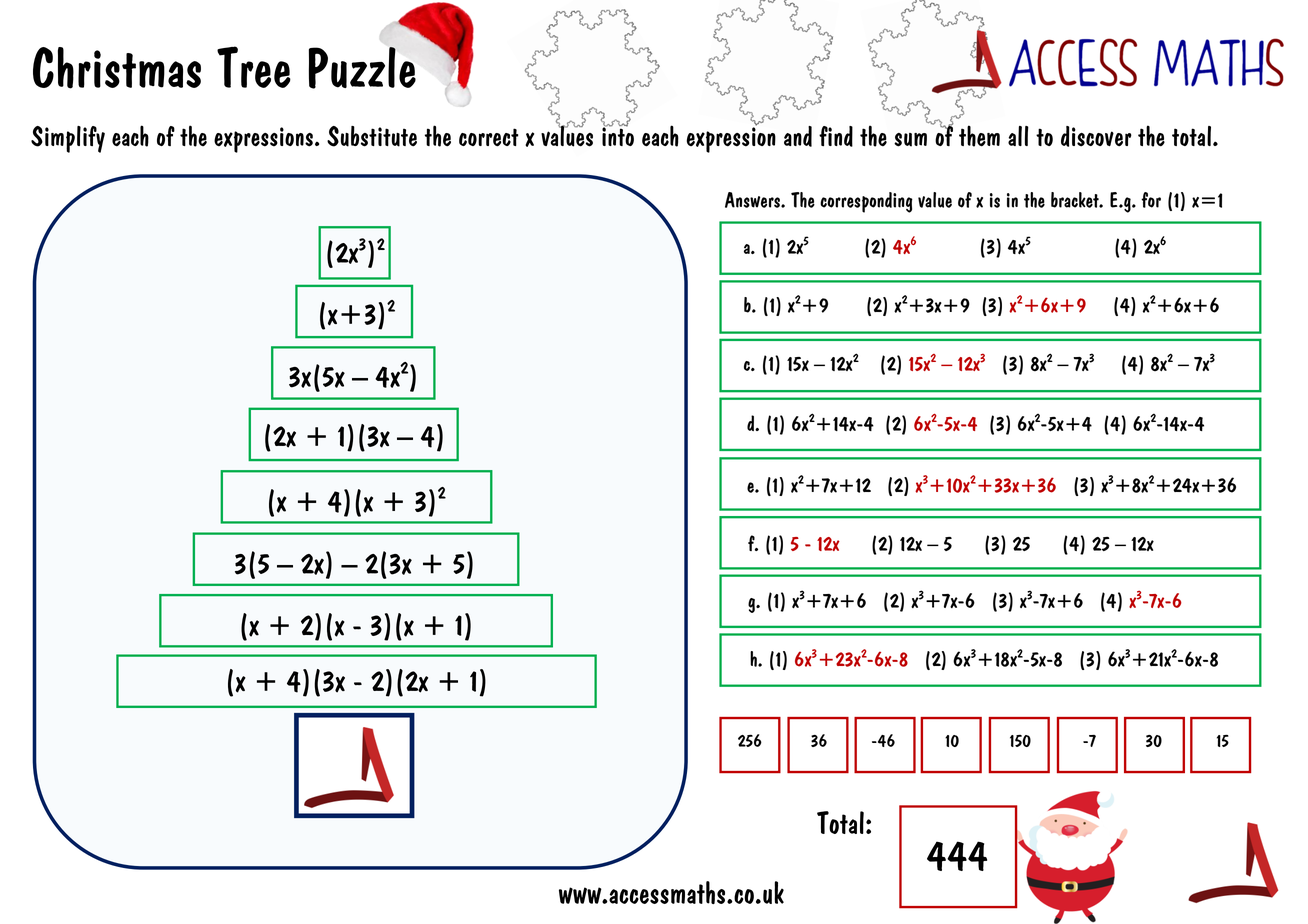 Image resolution: width=1308 pixels, height=924 pixels. Describe the element at coordinates (618, 135) in the page. I see `into` at that location.
